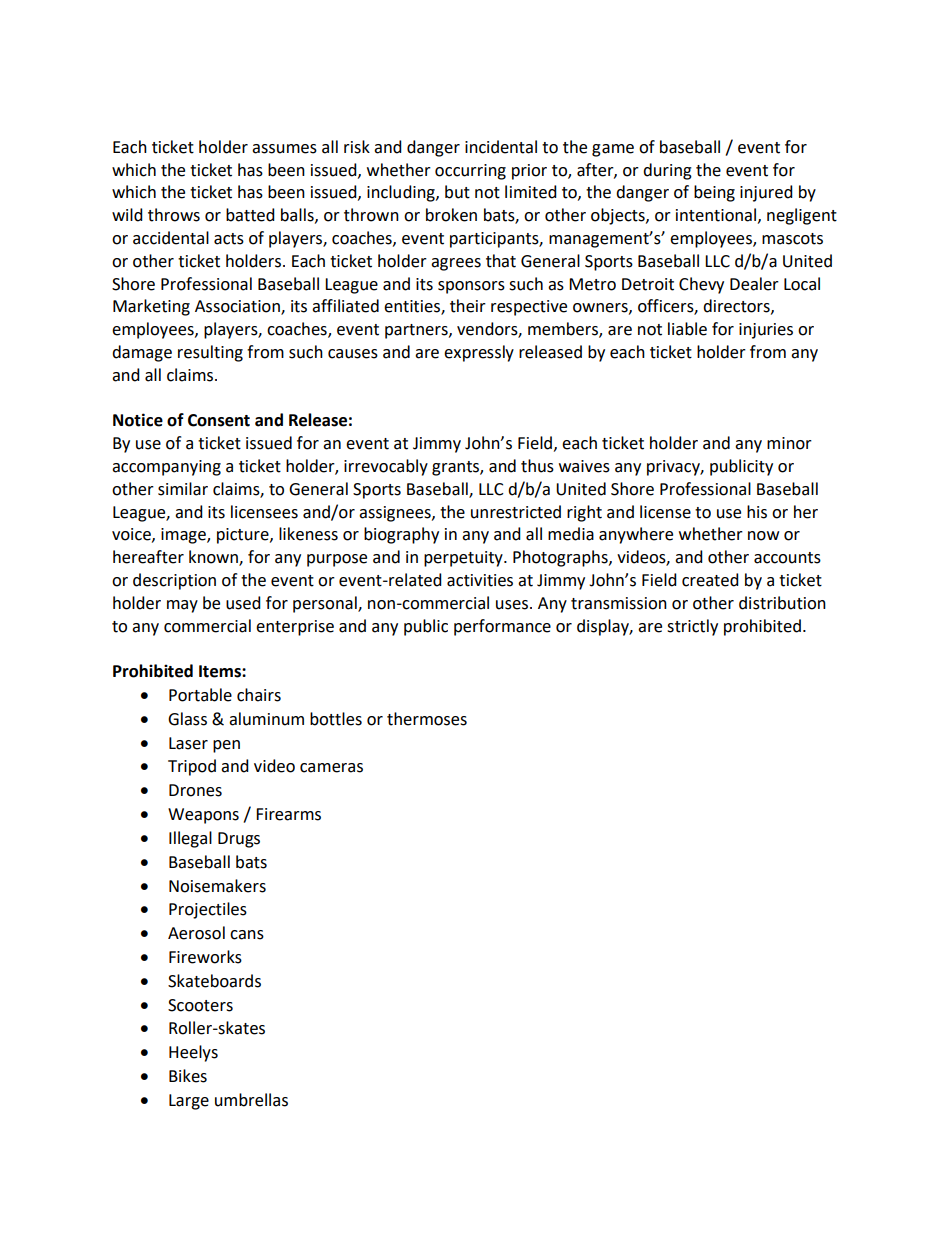  Describe the element at coordinates (189, 1102) in the screenshot. I see `Large` at that location.
